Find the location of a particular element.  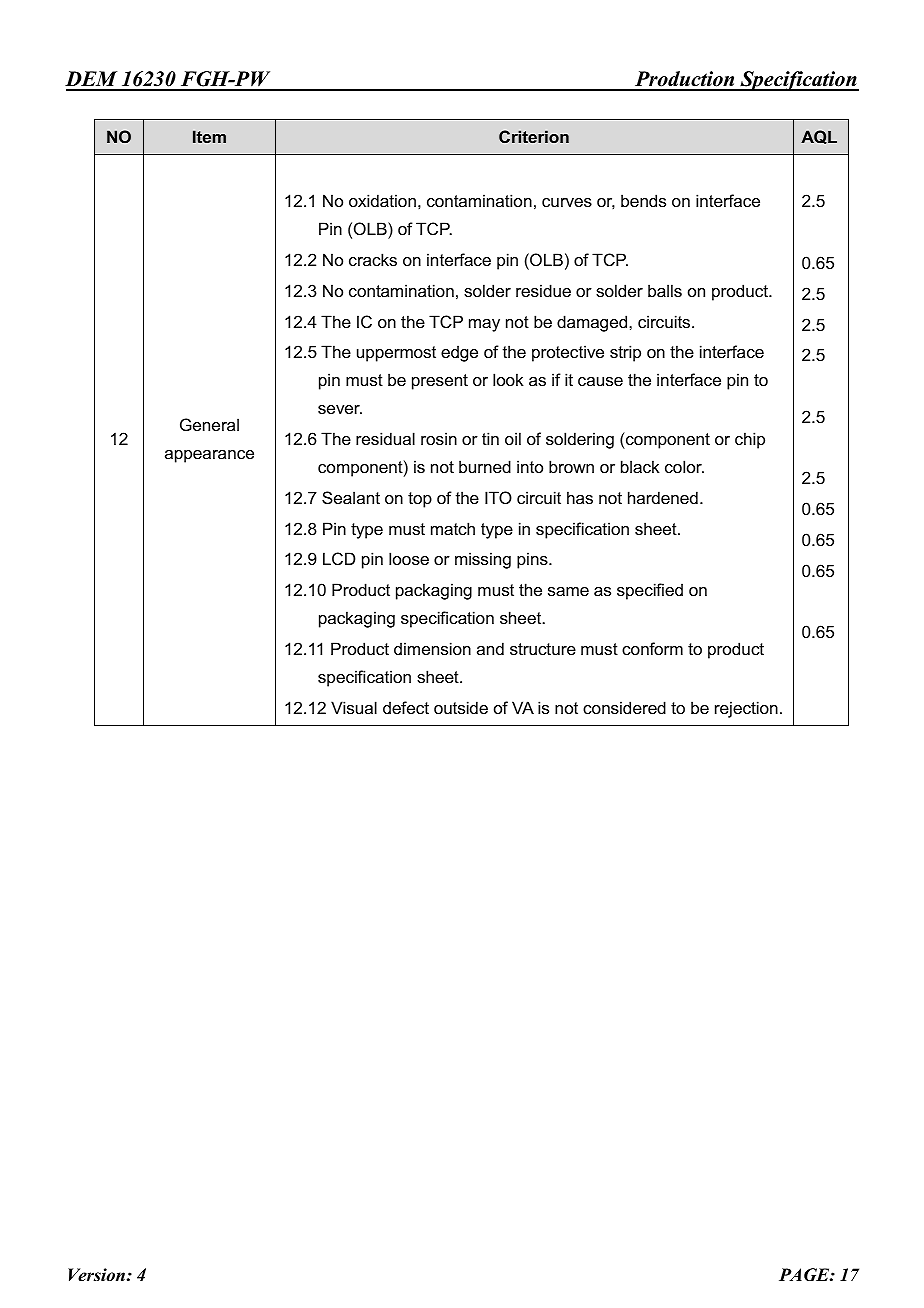

Item is located at coordinates (209, 136).
